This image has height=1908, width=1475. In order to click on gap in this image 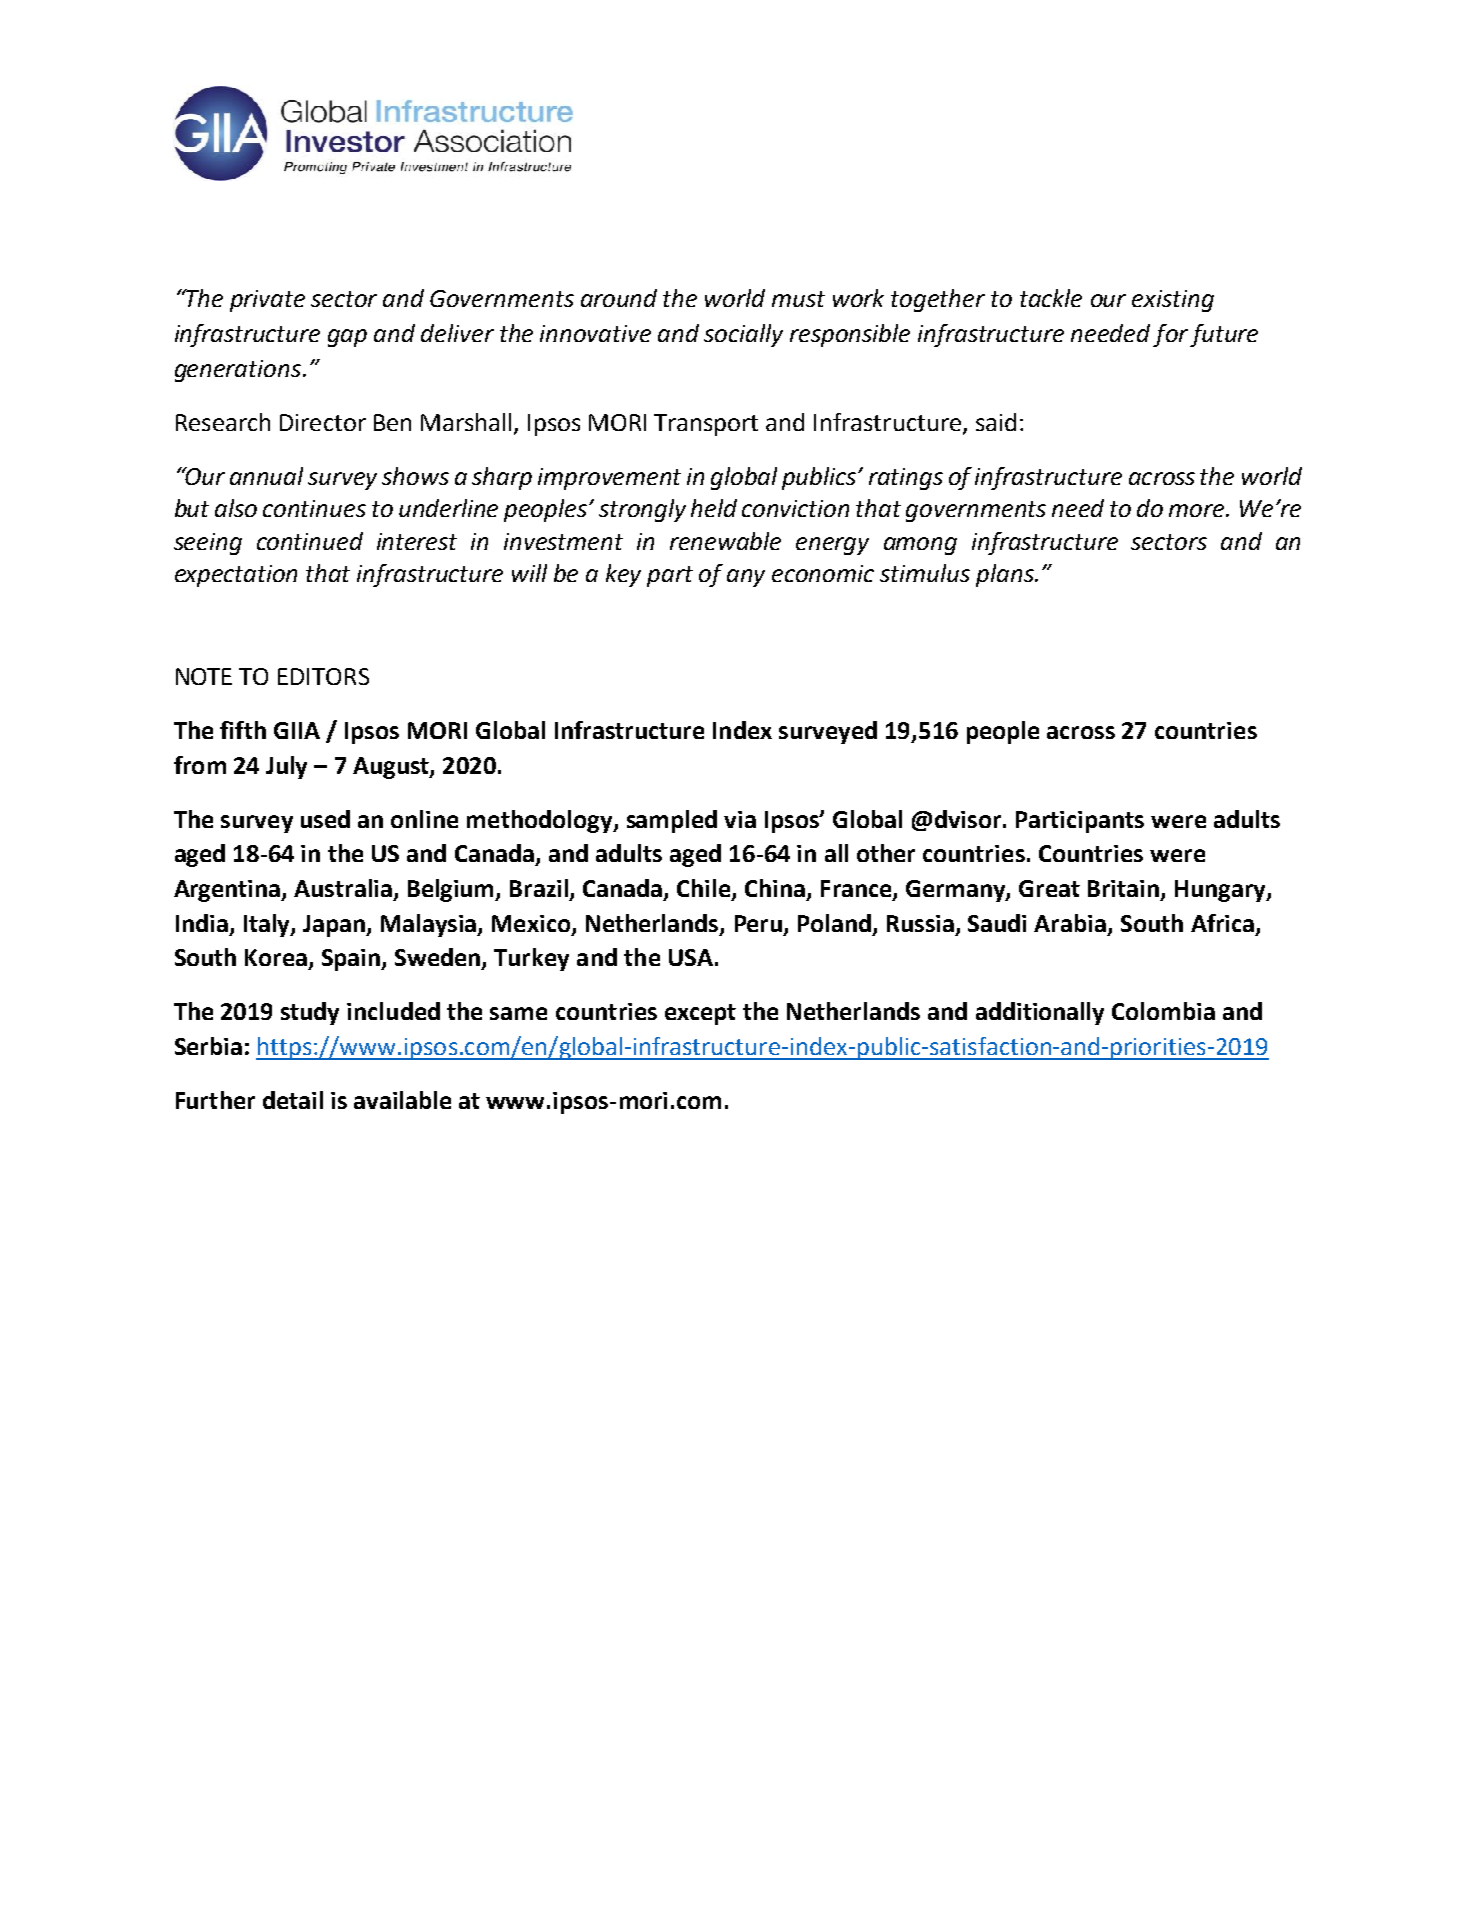, I will do `click(347, 338)`.
